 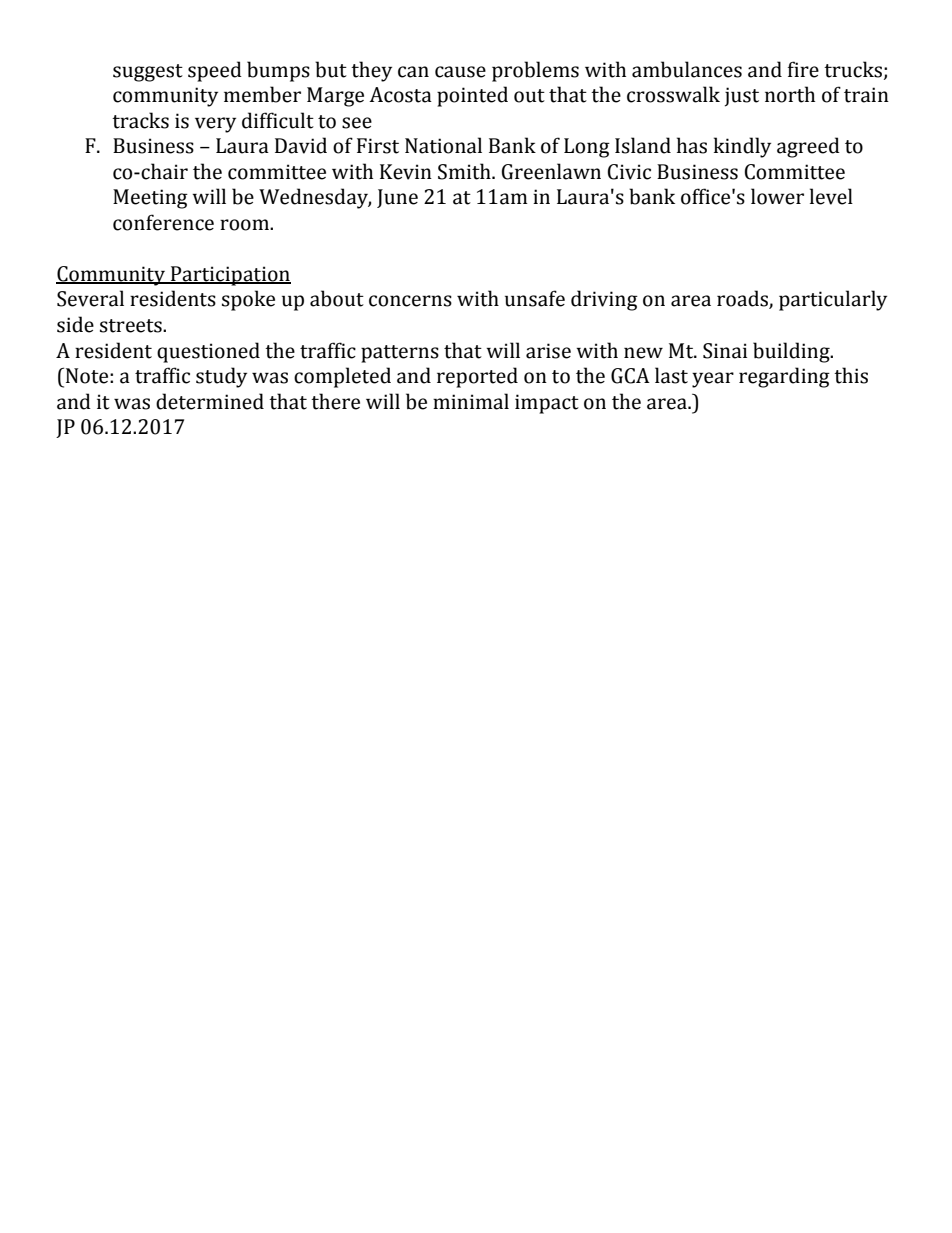 I want to click on Participation, so click(x=230, y=276).
